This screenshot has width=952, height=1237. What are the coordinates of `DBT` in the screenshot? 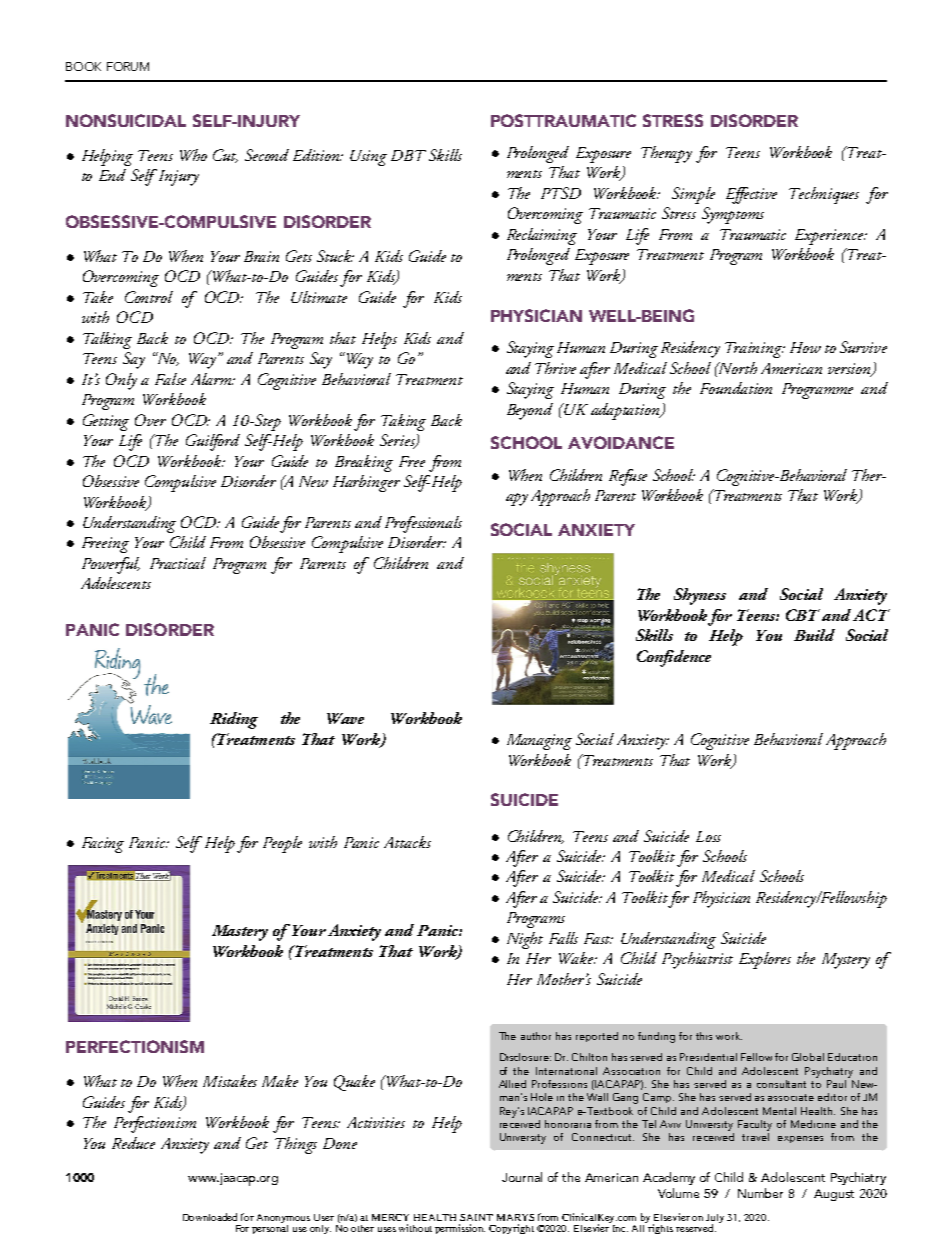 It's located at (408, 155).
